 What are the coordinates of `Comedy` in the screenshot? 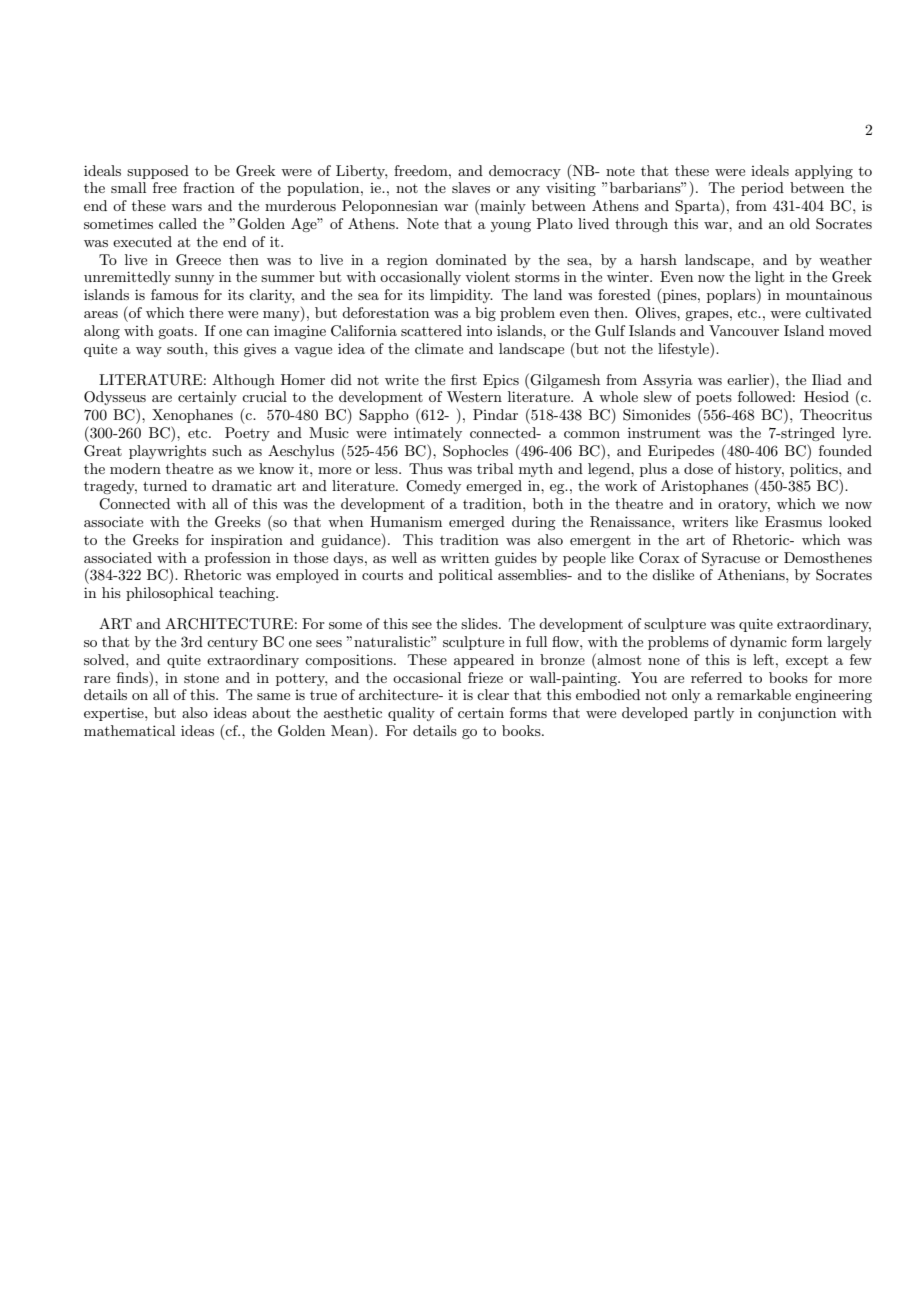 It's located at (433, 487).
